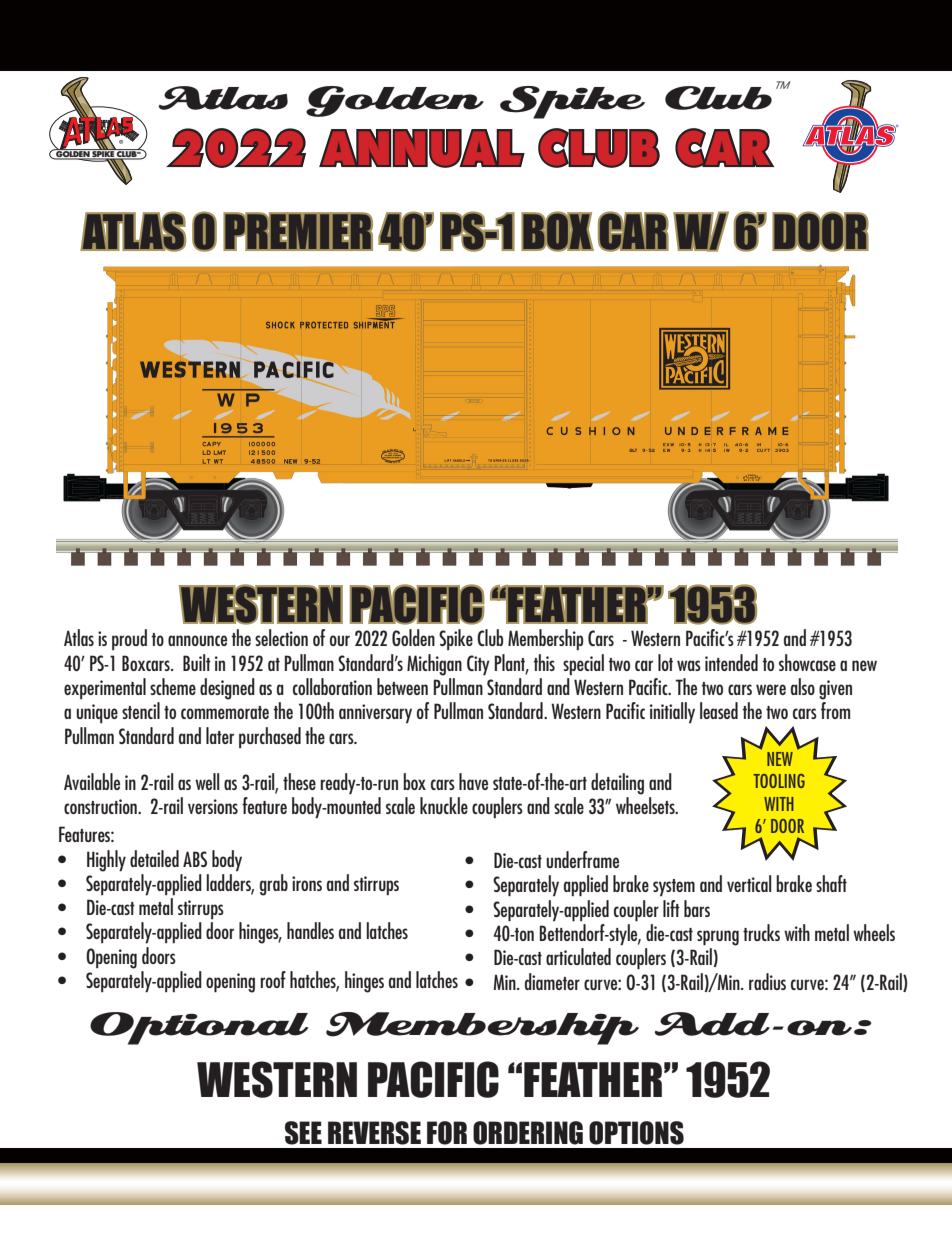 The image size is (952, 1233). What do you see at coordinates (197, 662) in the document?
I see `Built` at bounding box center [197, 662].
